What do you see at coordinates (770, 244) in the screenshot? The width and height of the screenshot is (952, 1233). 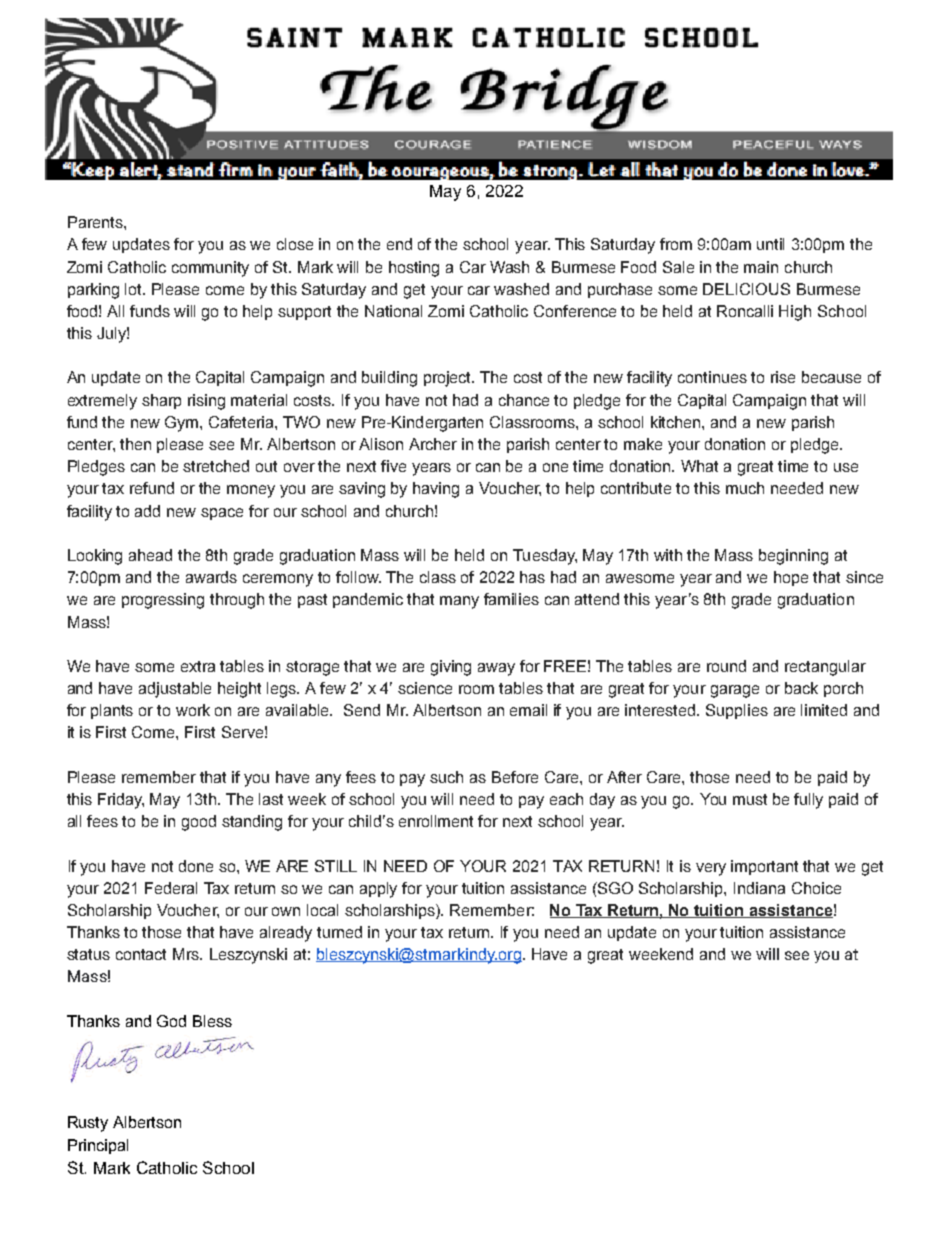 I see `until` at bounding box center [770, 244].
